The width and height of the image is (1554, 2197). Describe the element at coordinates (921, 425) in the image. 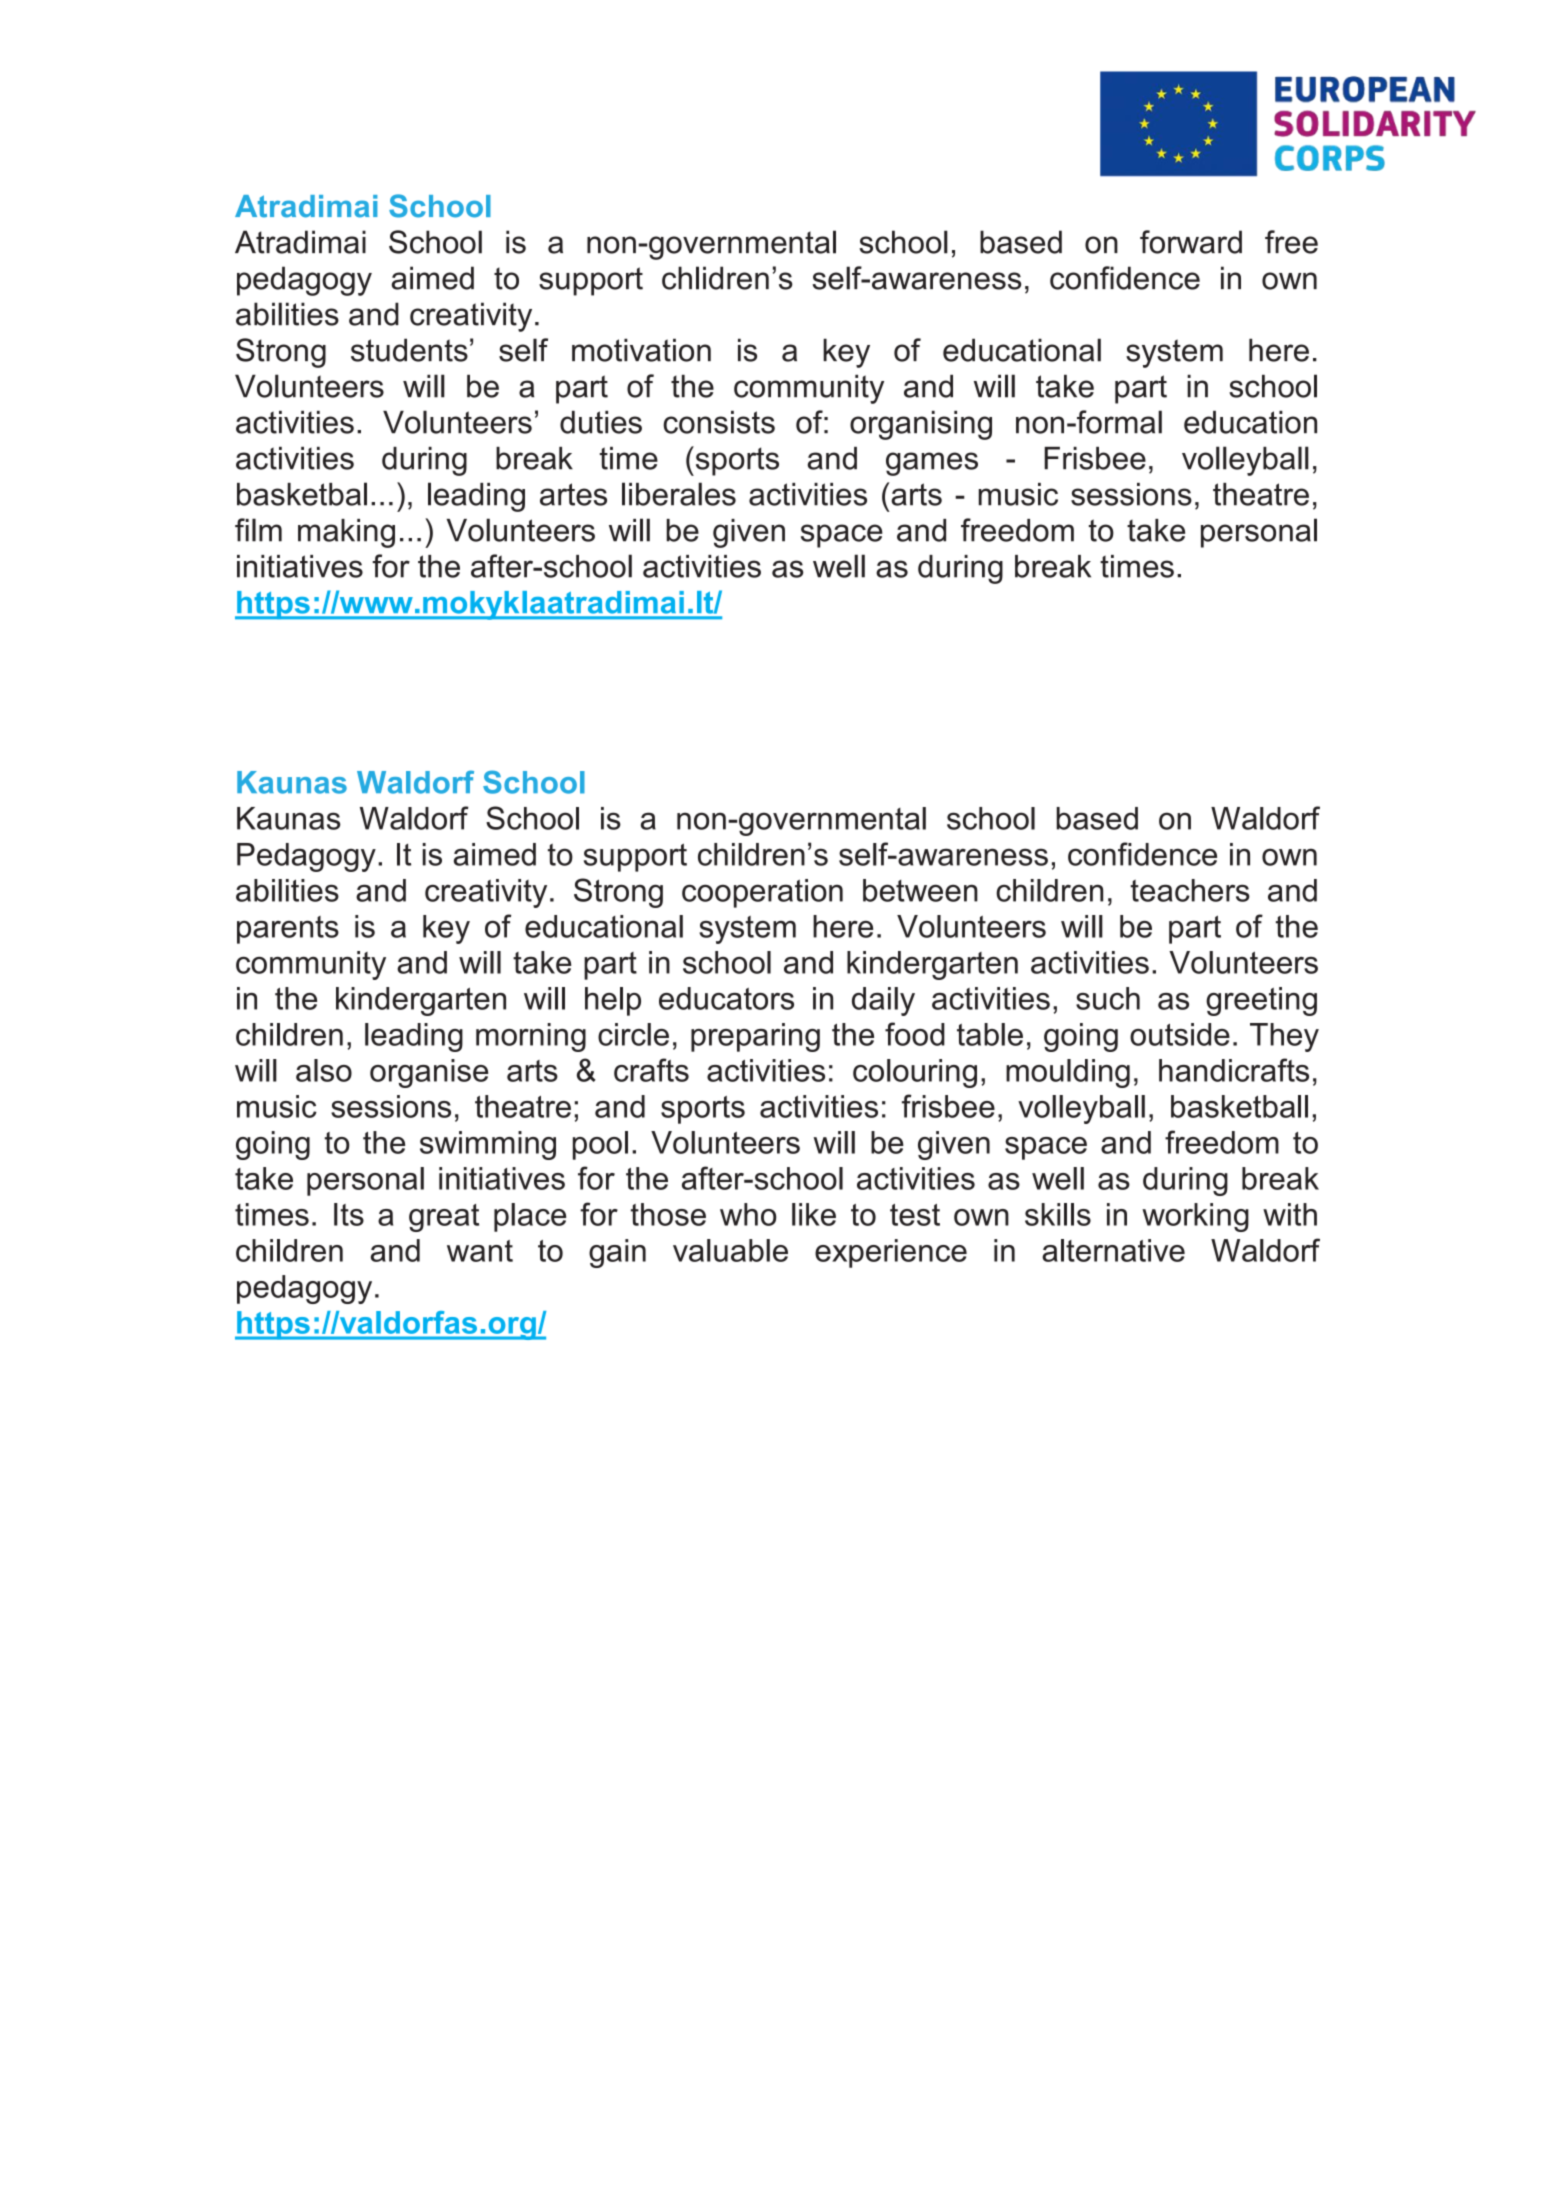

I see `organising` at that location.
